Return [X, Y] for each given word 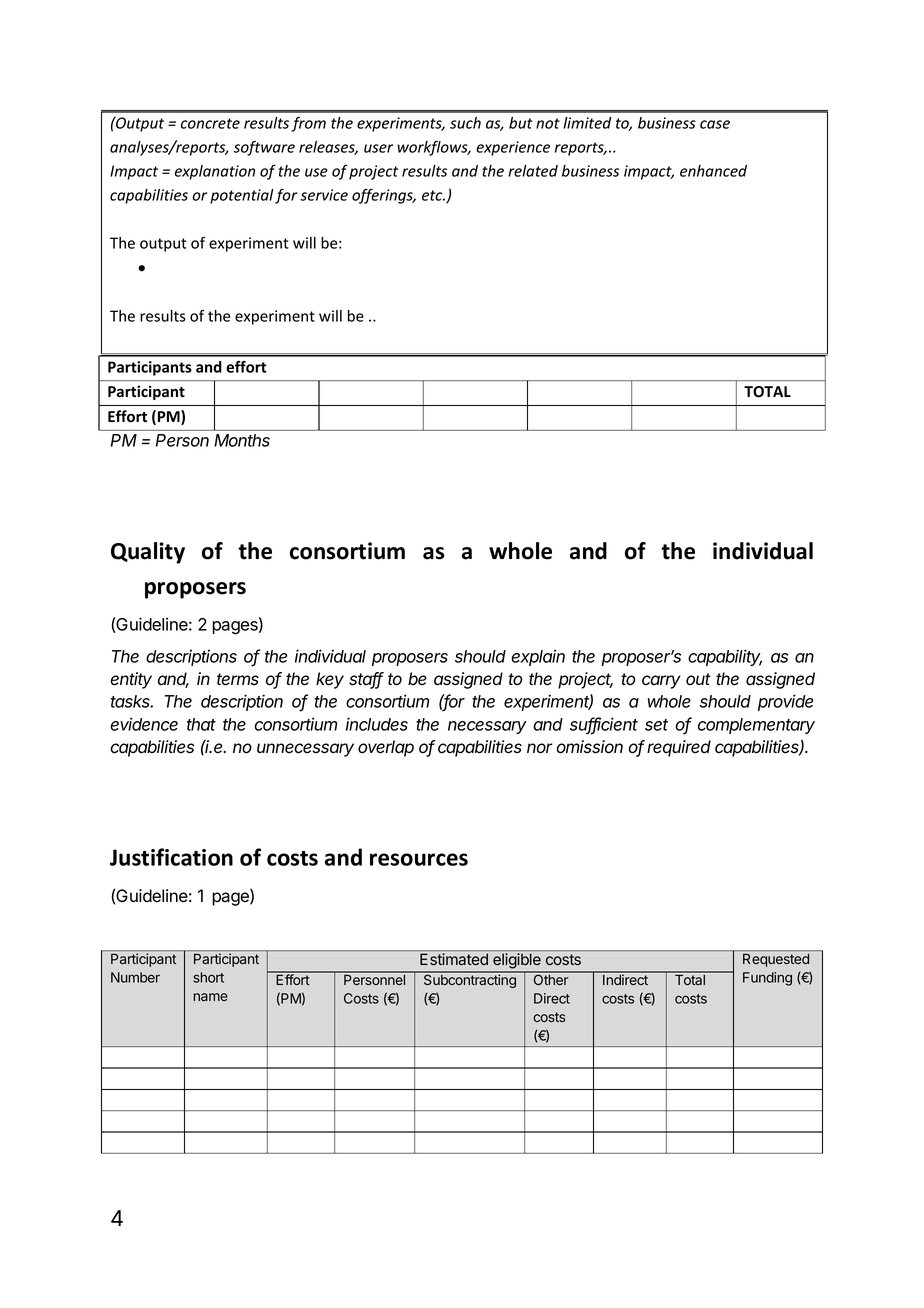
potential [242, 196]
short [208, 977]
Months [242, 440]
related [533, 171]
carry [661, 682]
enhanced [713, 171]
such [465, 123]
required [679, 748]
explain [538, 657]
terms [238, 679]
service [324, 195]
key [330, 680]
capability [725, 657]
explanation [215, 172]
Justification [171, 857]
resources [419, 859]
